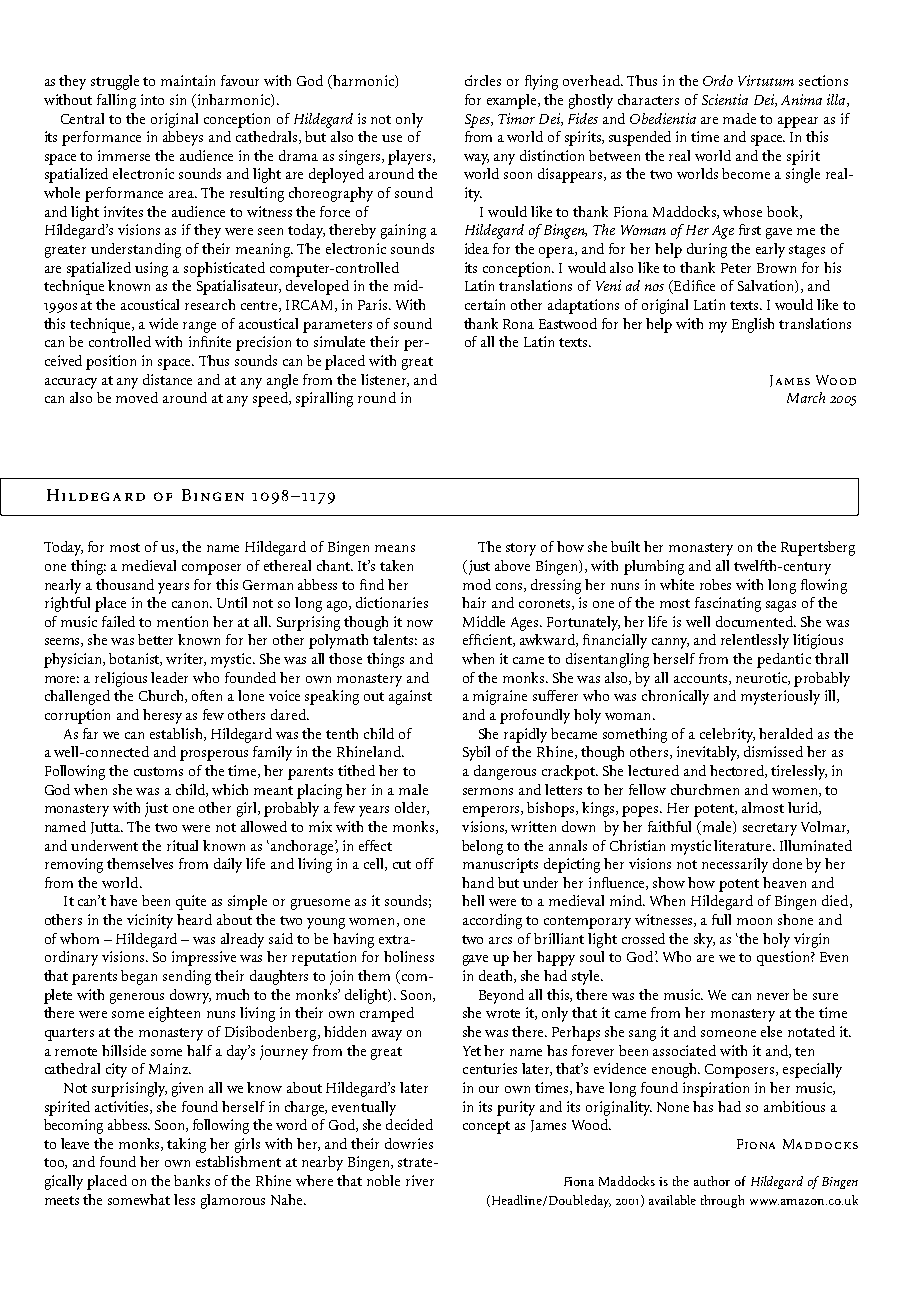 Image resolution: width=924 pixels, height=1308 pixels. What do you see at coordinates (152, 99) in the image?
I see `into` at bounding box center [152, 99].
